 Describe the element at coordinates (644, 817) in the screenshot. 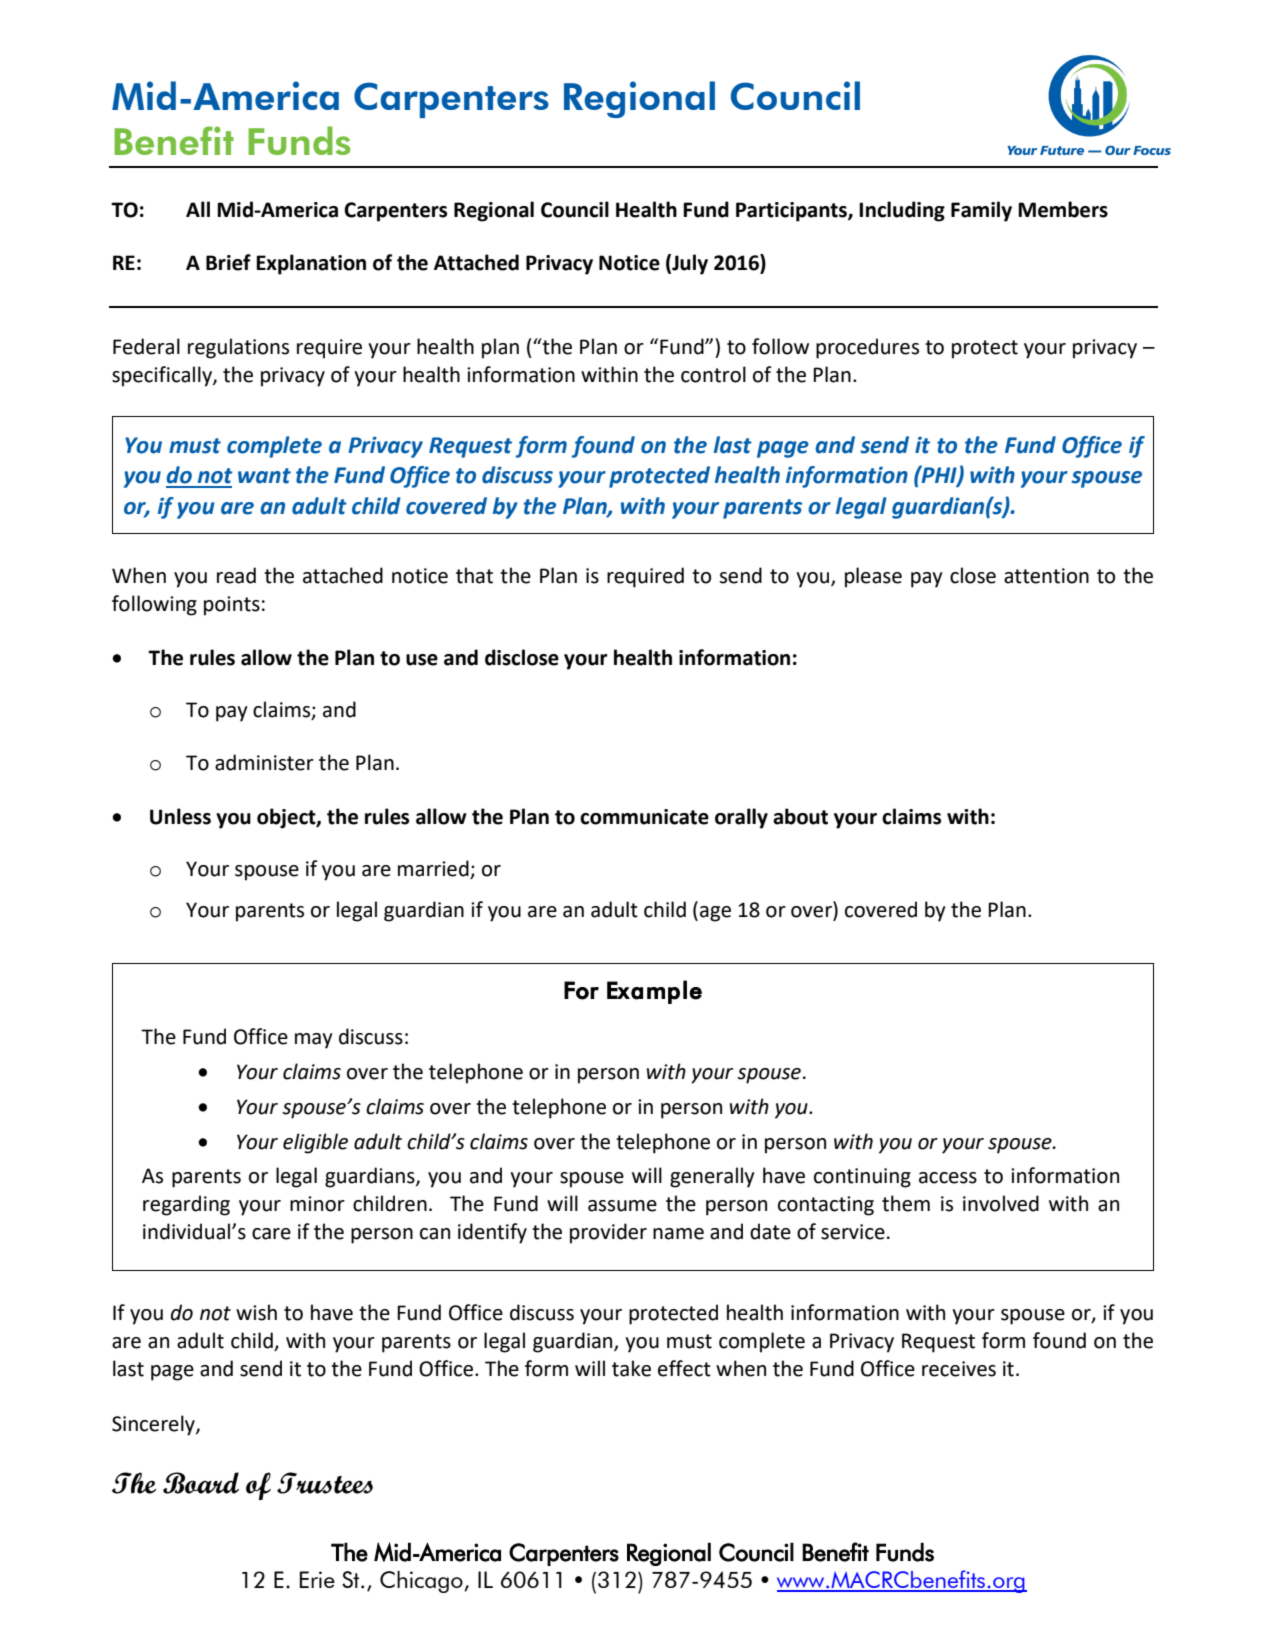

I see `communicate` at that location.
